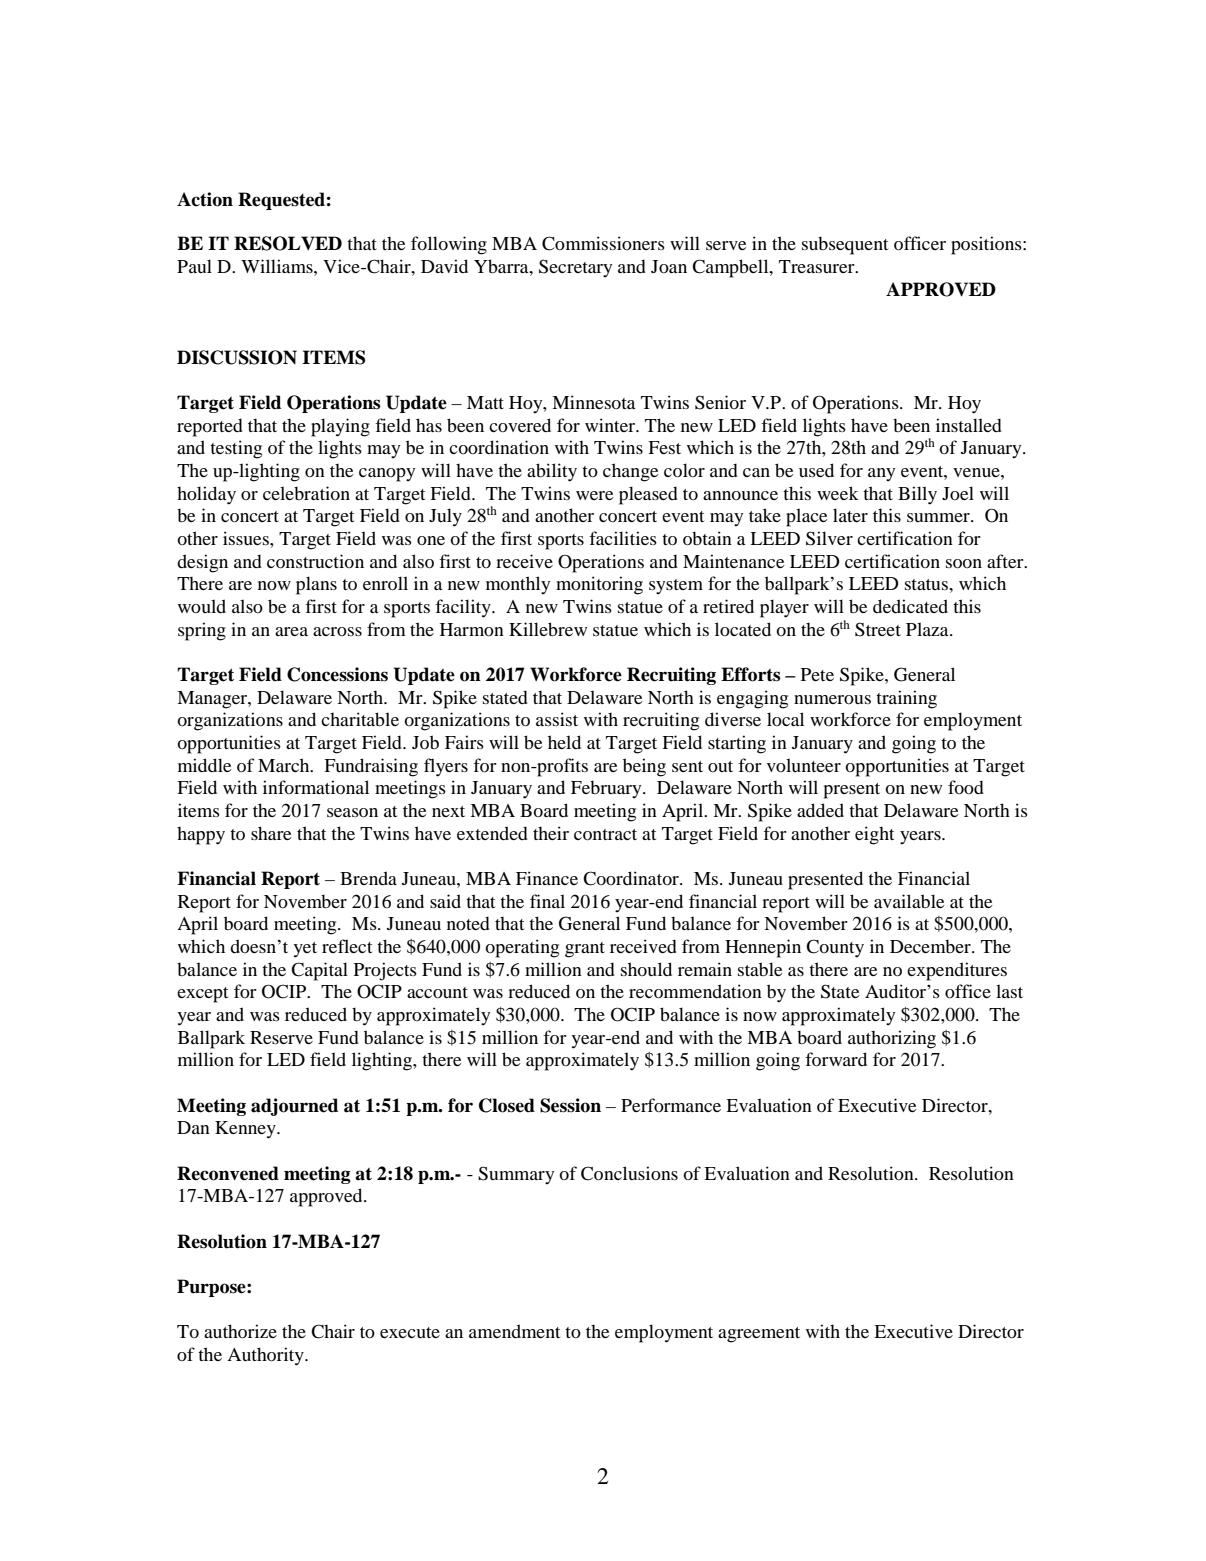 Image resolution: width=1206 pixels, height=1561 pixels. I want to click on amendment, so click(514, 1331).
